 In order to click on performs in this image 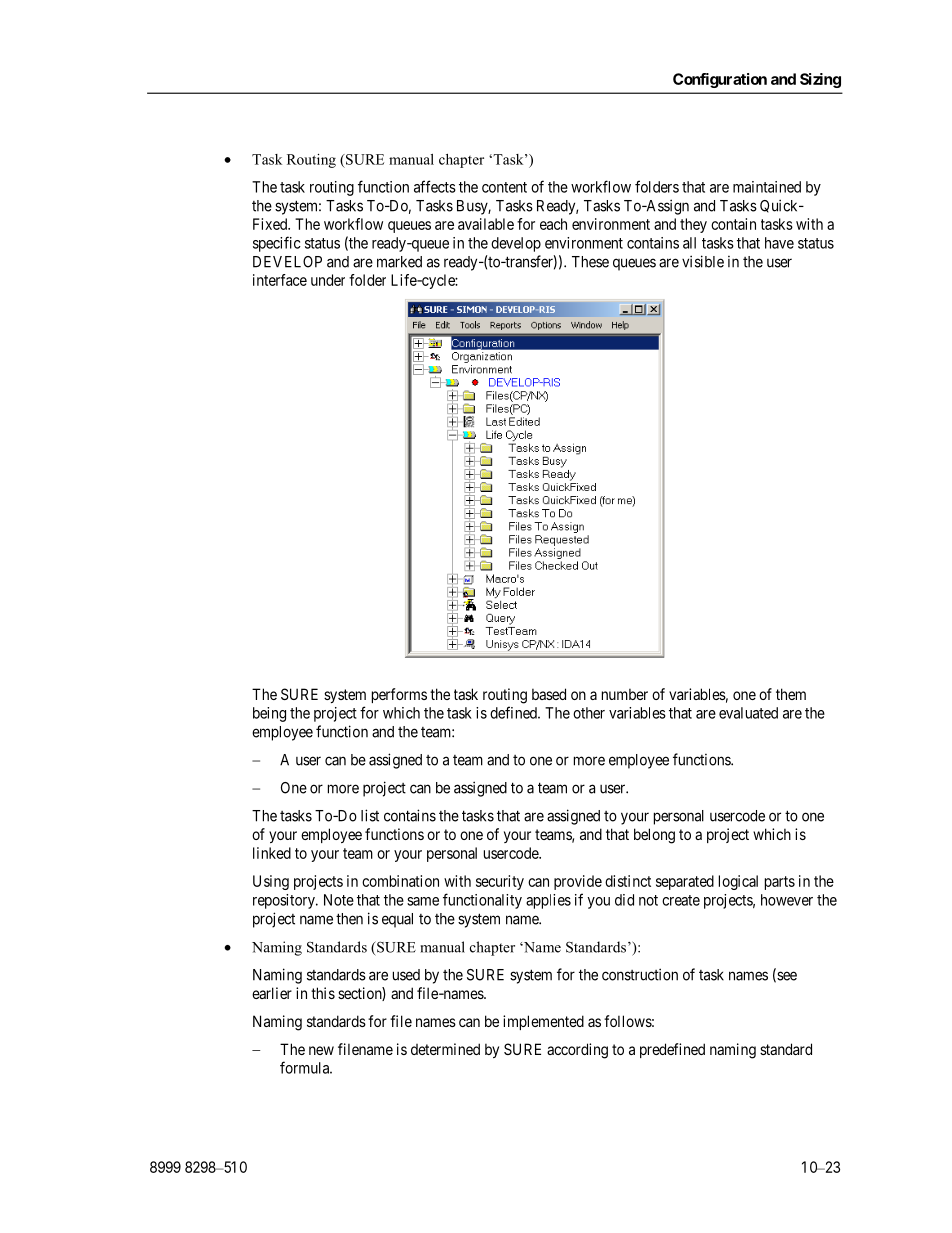, I will do `click(399, 695)`.
